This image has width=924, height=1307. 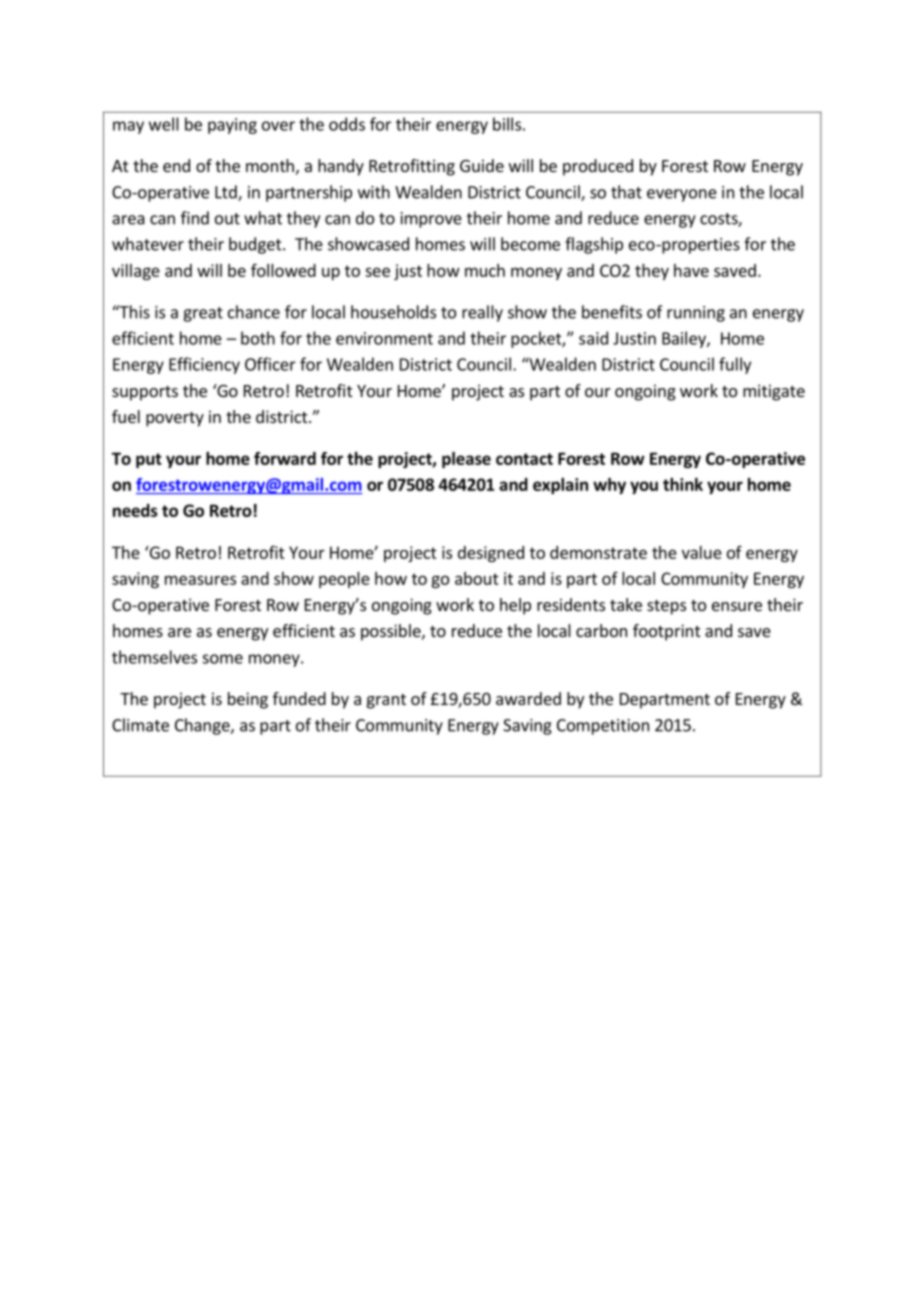 What do you see at coordinates (386, 701) in the image?
I see `grant` at bounding box center [386, 701].
